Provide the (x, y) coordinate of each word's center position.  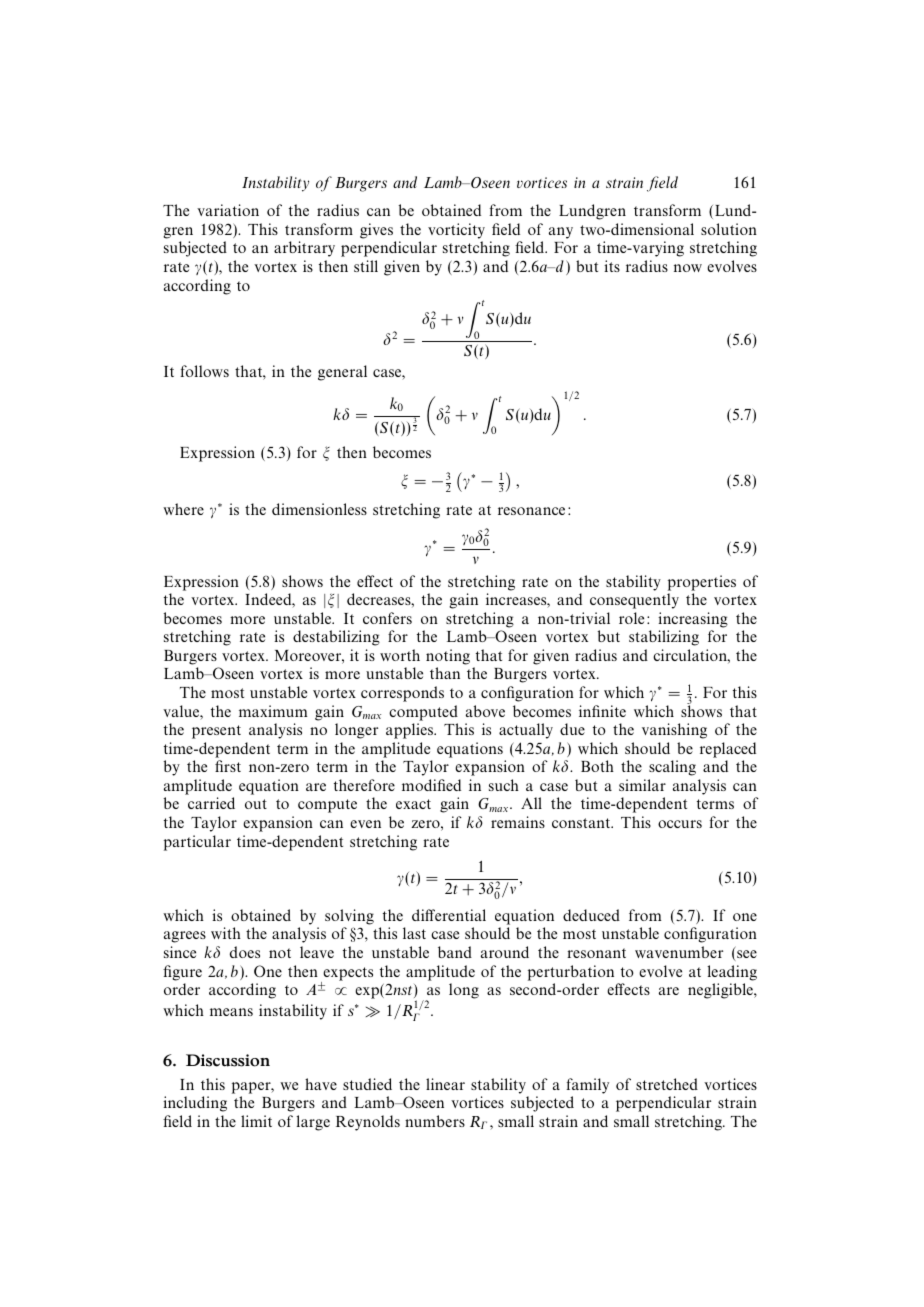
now (688, 268)
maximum (273, 711)
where (183, 509)
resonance (531, 511)
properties (702, 583)
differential (449, 915)
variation (228, 210)
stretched (667, 1084)
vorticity (456, 232)
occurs (680, 824)
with (226, 933)
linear (445, 1084)
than (445, 673)
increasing (693, 620)
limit (256, 1121)
